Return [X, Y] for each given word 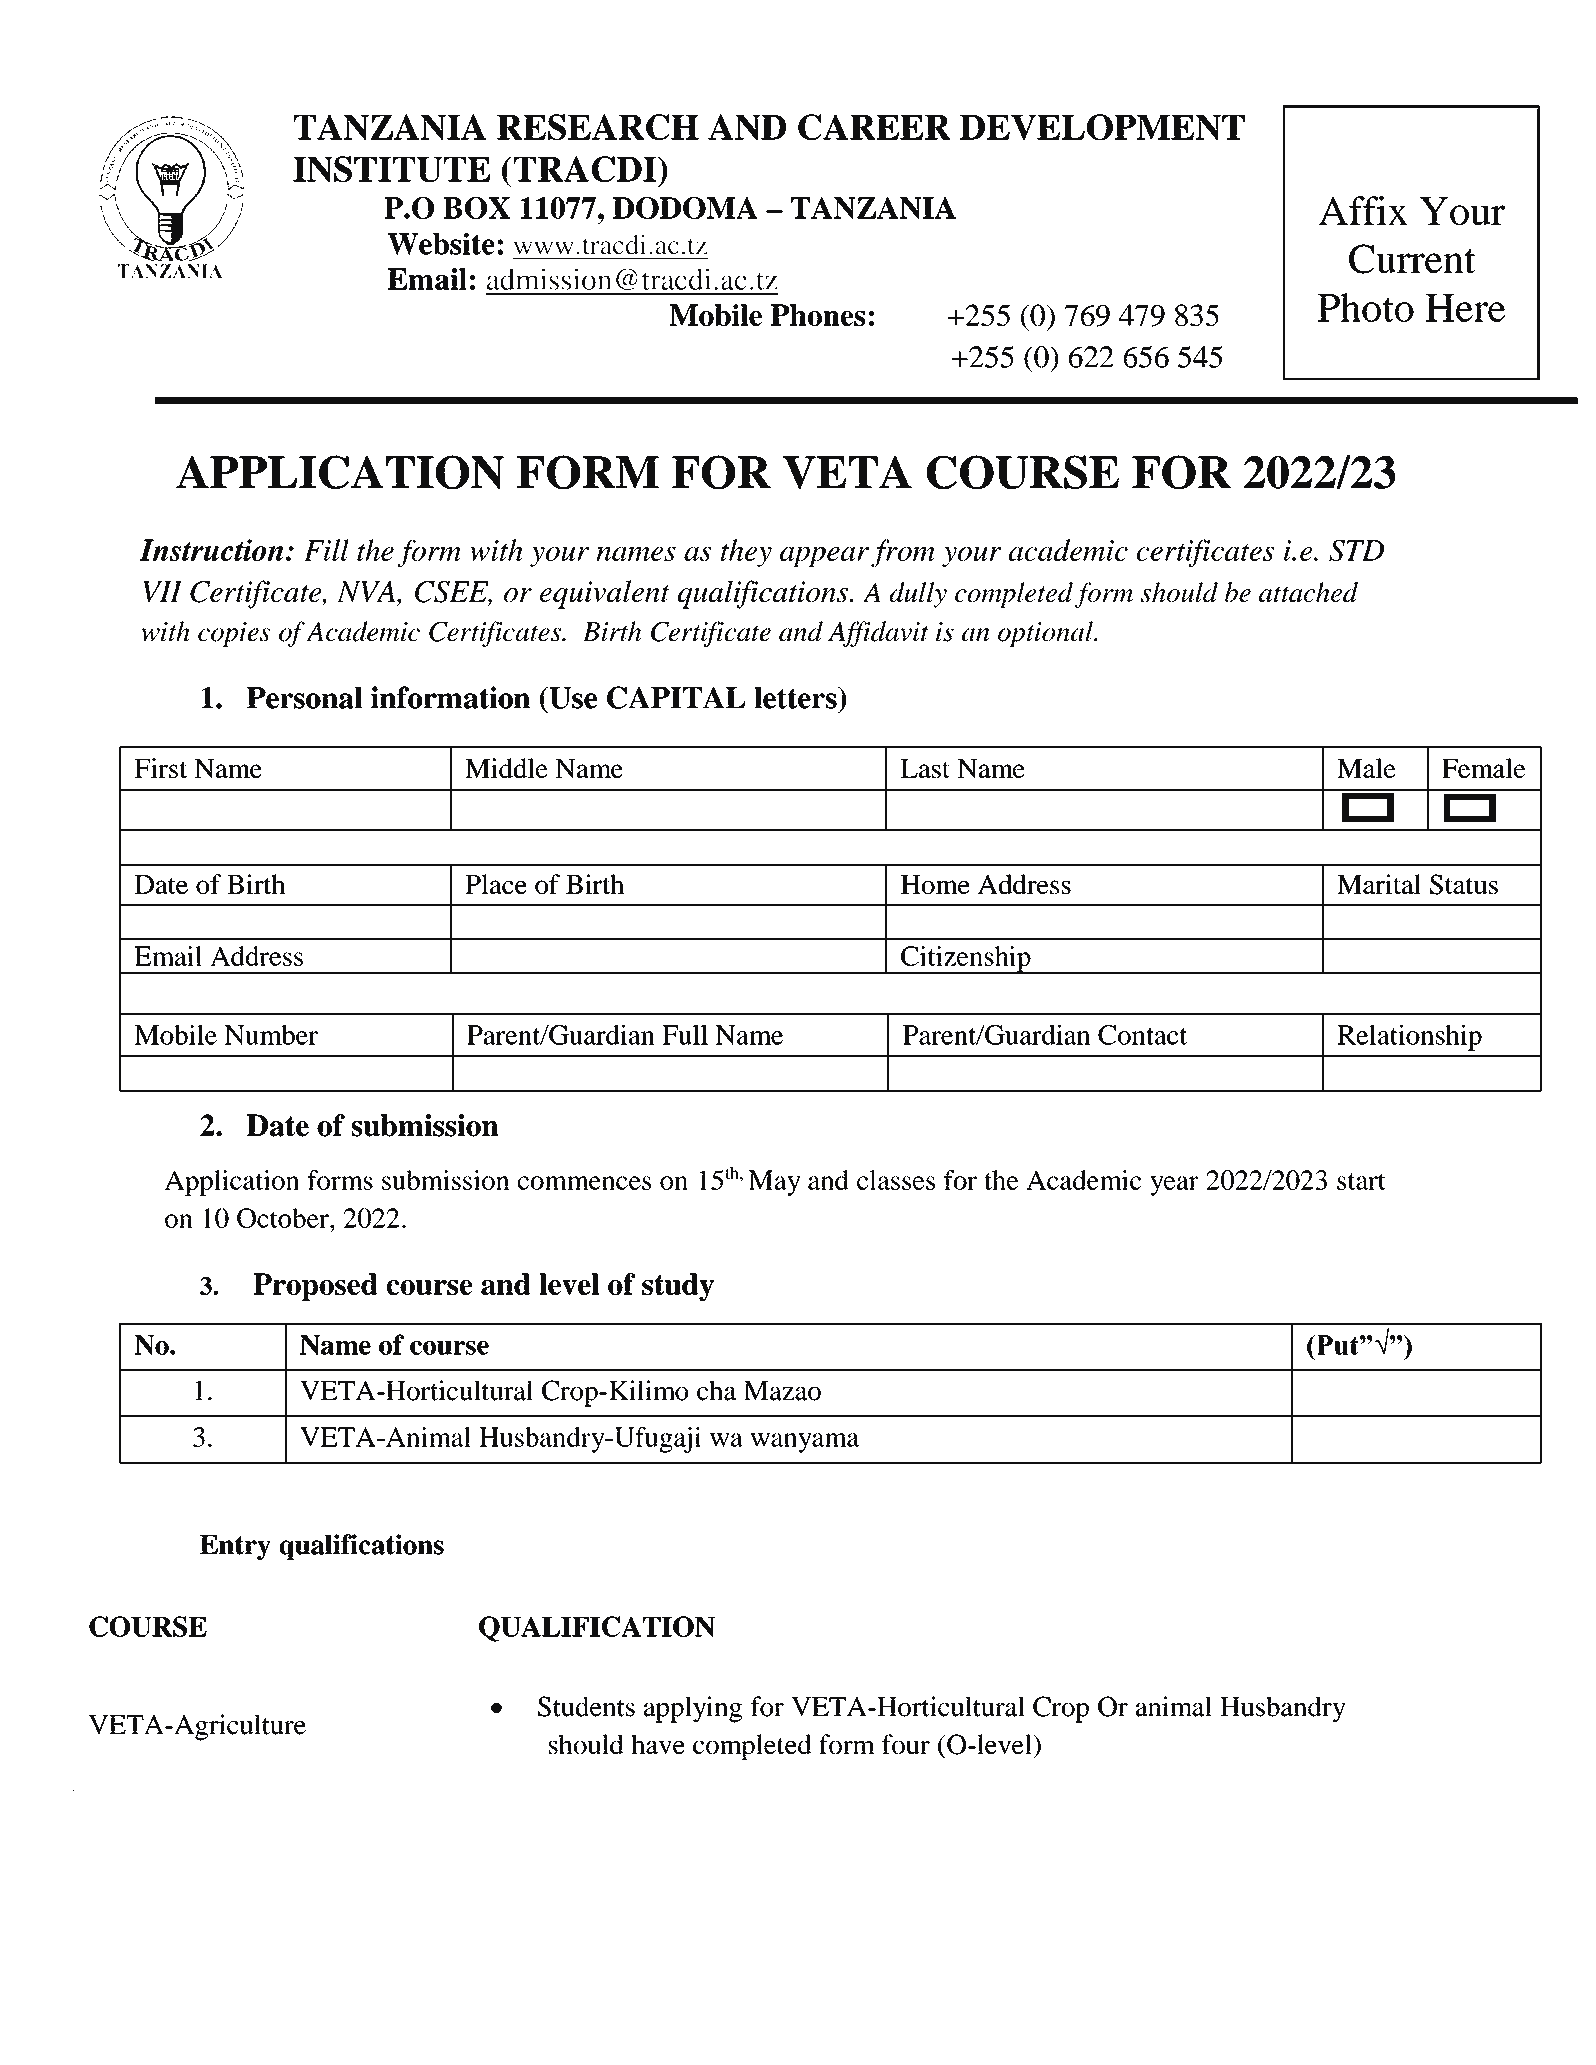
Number [271, 1035]
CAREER [874, 127]
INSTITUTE [392, 169]
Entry [235, 1547]
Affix [1363, 210]
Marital [1379, 884]
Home [935, 884]
